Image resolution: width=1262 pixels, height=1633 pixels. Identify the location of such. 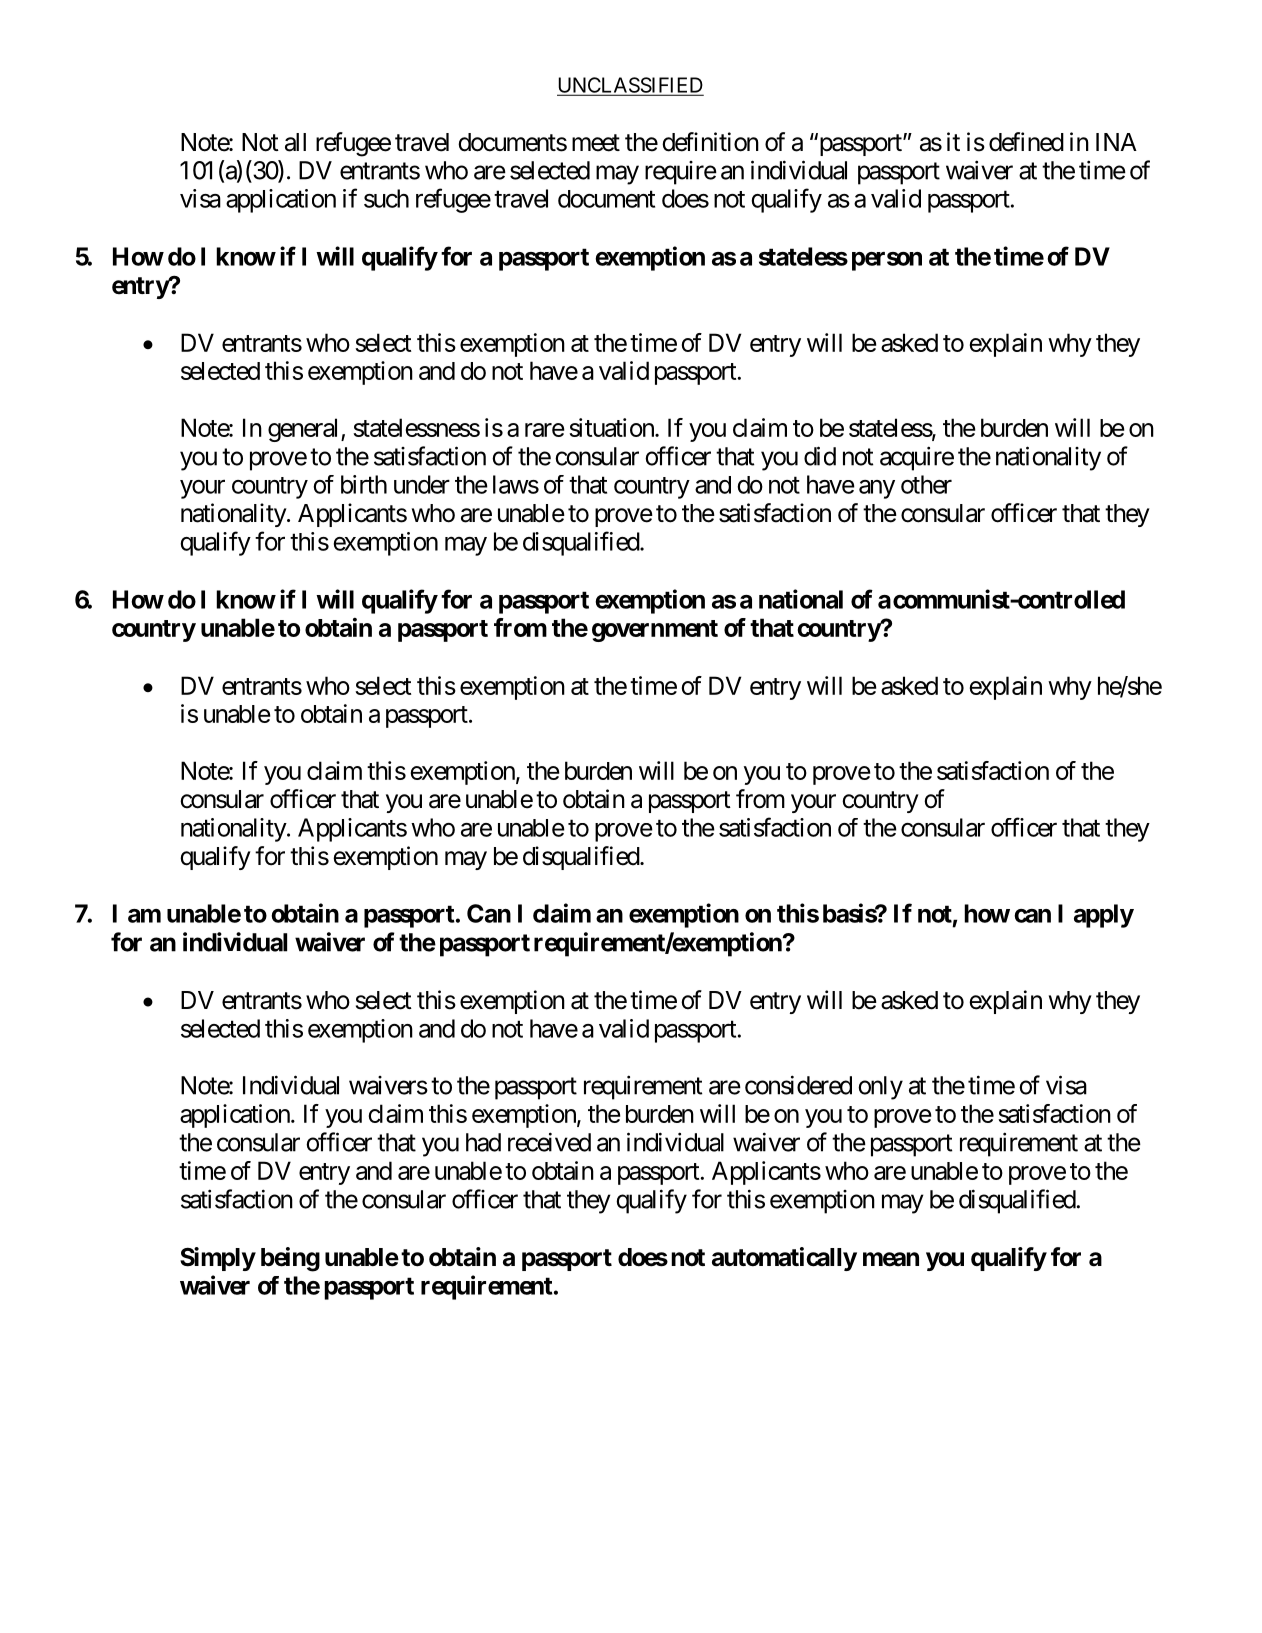
(386, 198).
